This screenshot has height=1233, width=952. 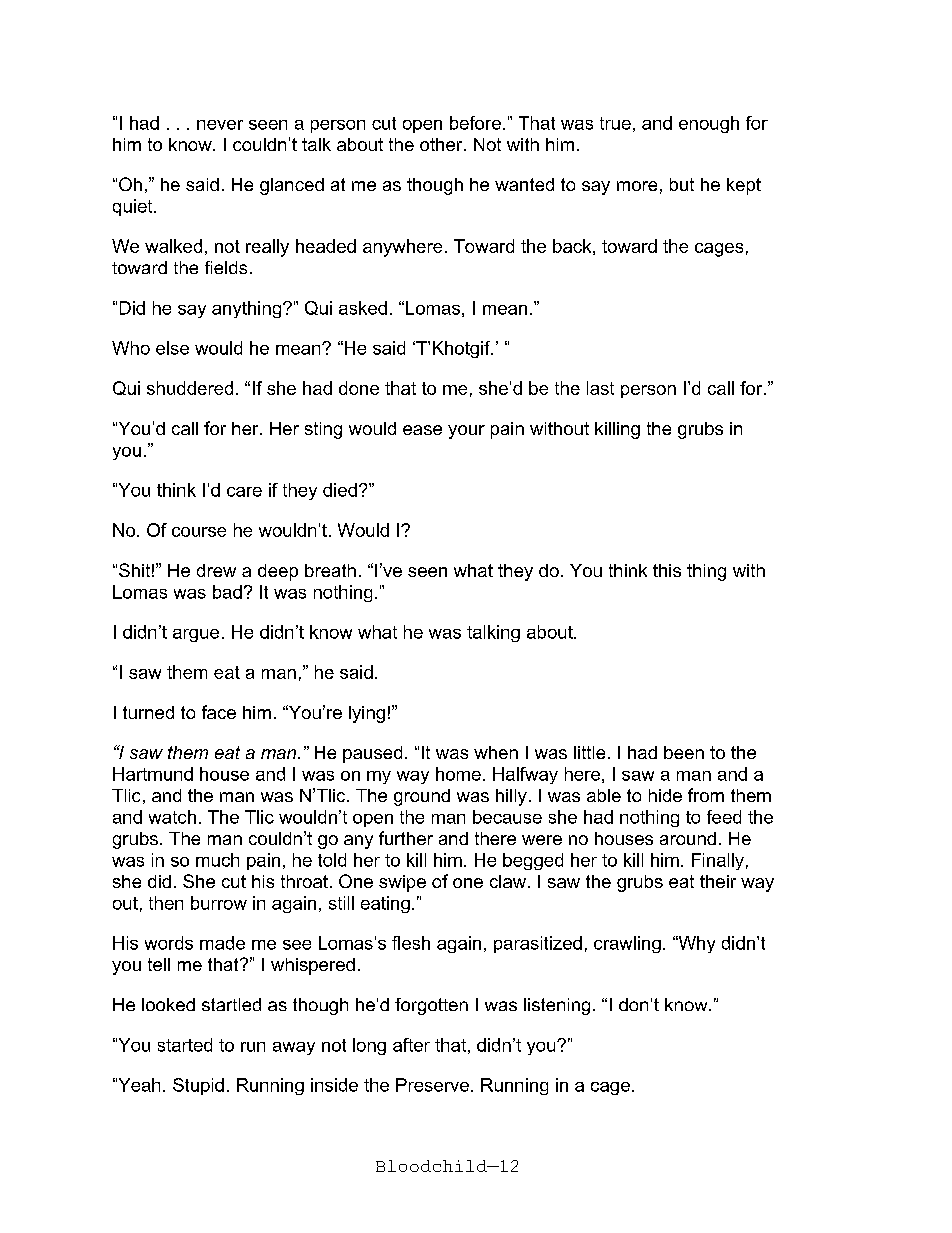 What do you see at coordinates (227, 592) in the screenshot?
I see `bad` at bounding box center [227, 592].
